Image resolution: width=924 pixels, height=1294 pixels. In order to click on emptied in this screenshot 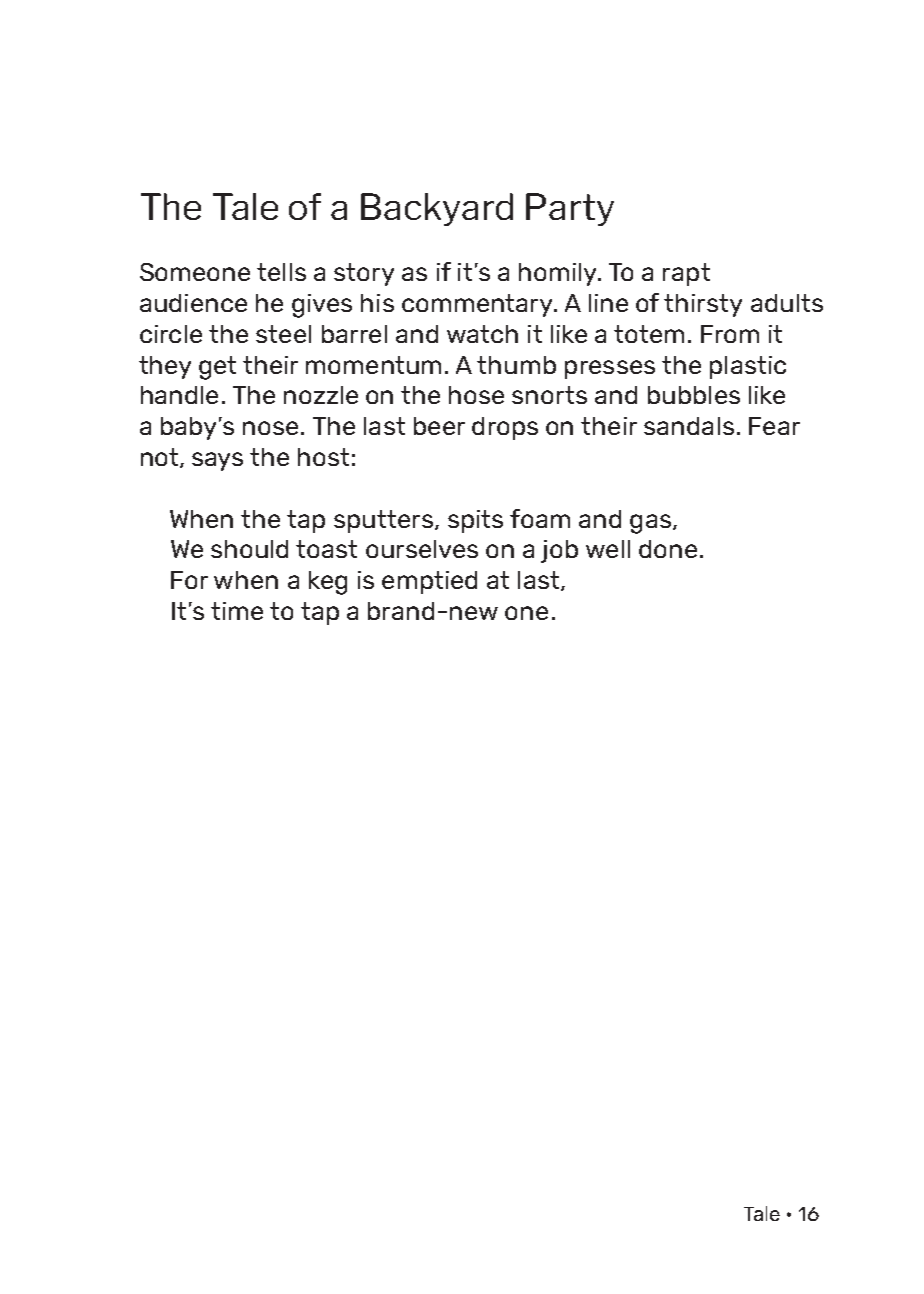, I will do `click(429, 582)`.
